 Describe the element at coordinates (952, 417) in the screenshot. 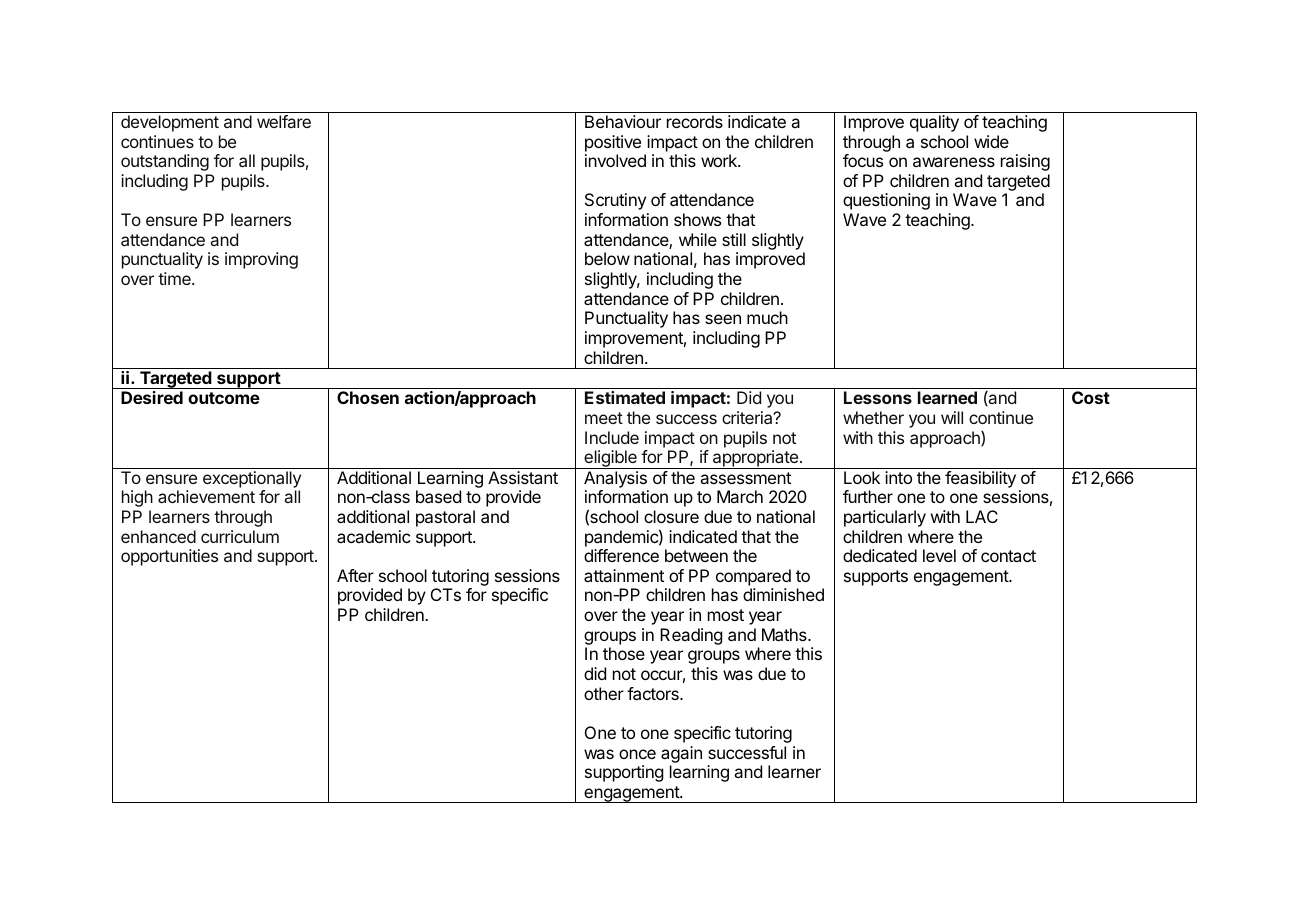

I see `will` at that location.
